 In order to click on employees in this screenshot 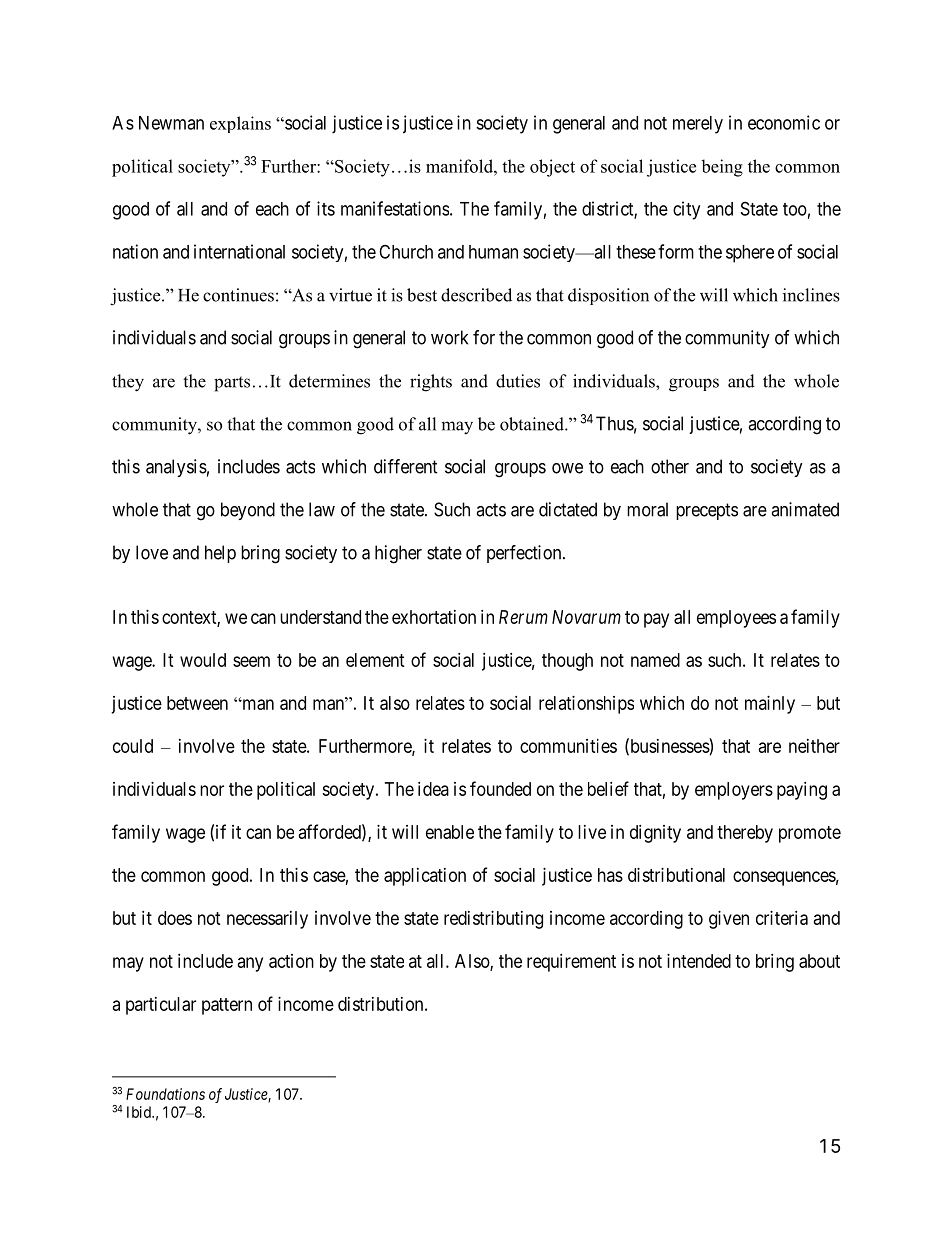, I will do `click(736, 619)`.
